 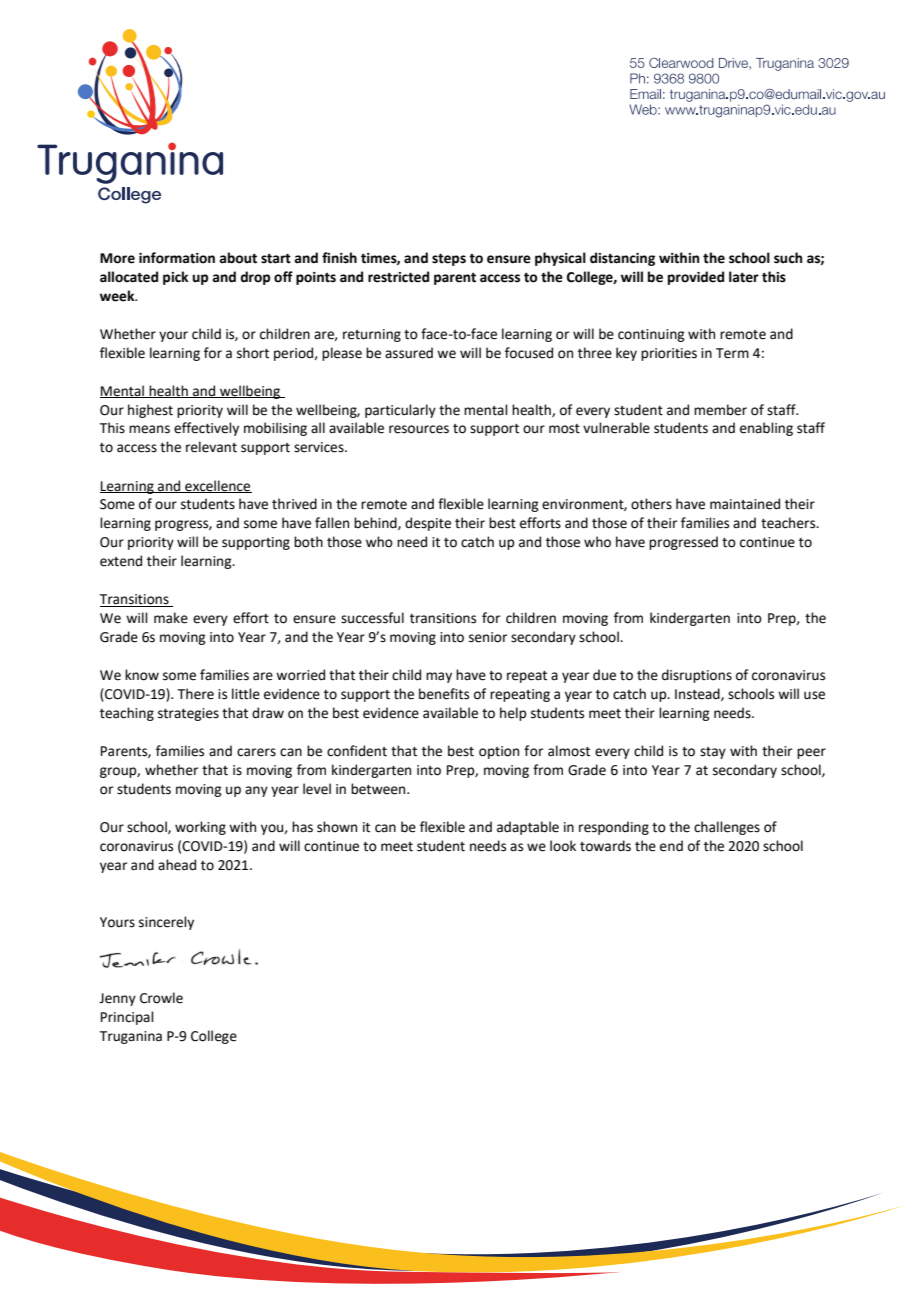 What do you see at coordinates (176, 278) in the document?
I see `pick` at bounding box center [176, 278].
